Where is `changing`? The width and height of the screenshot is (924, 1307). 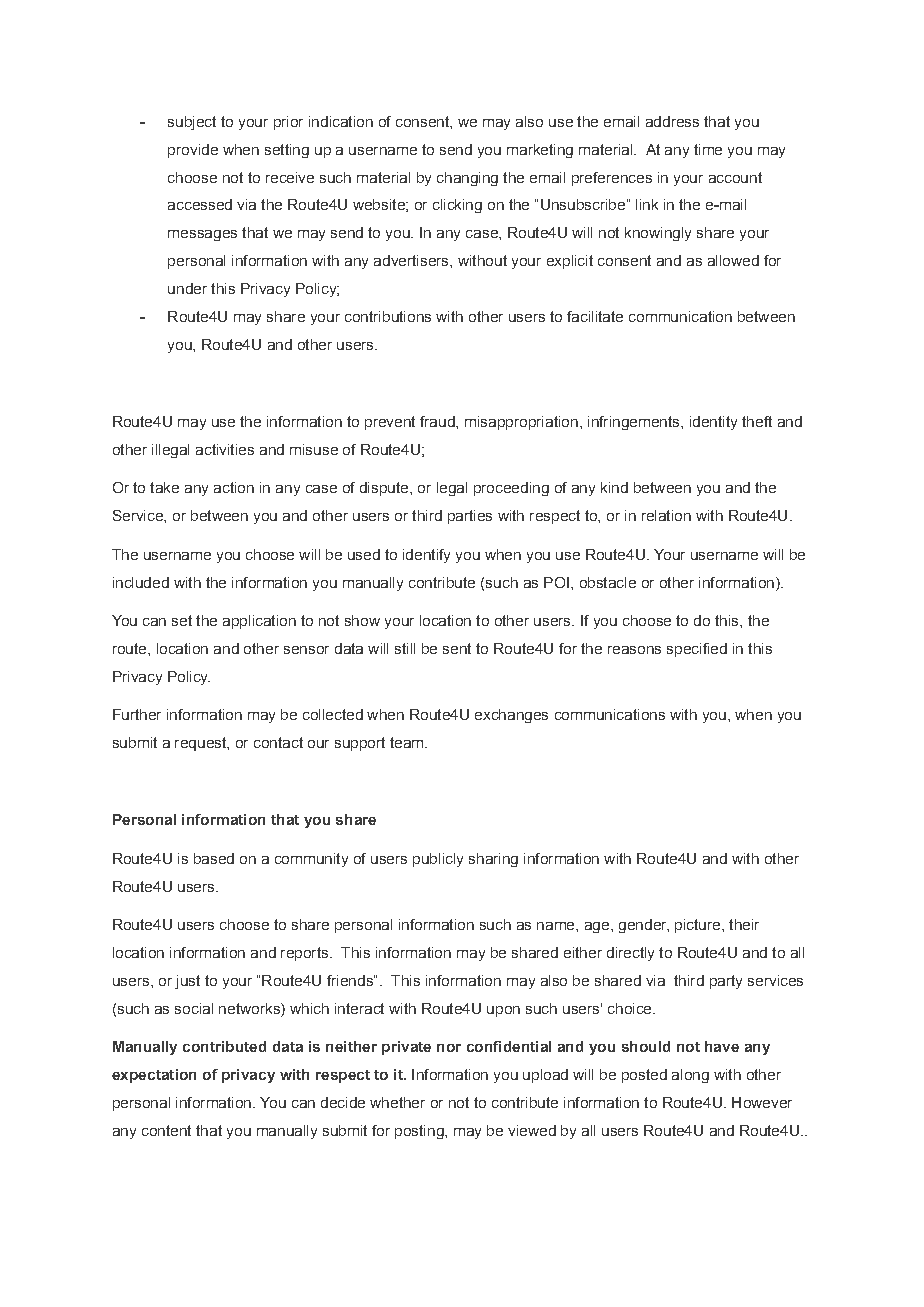
changing is located at coordinates (467, 179).
